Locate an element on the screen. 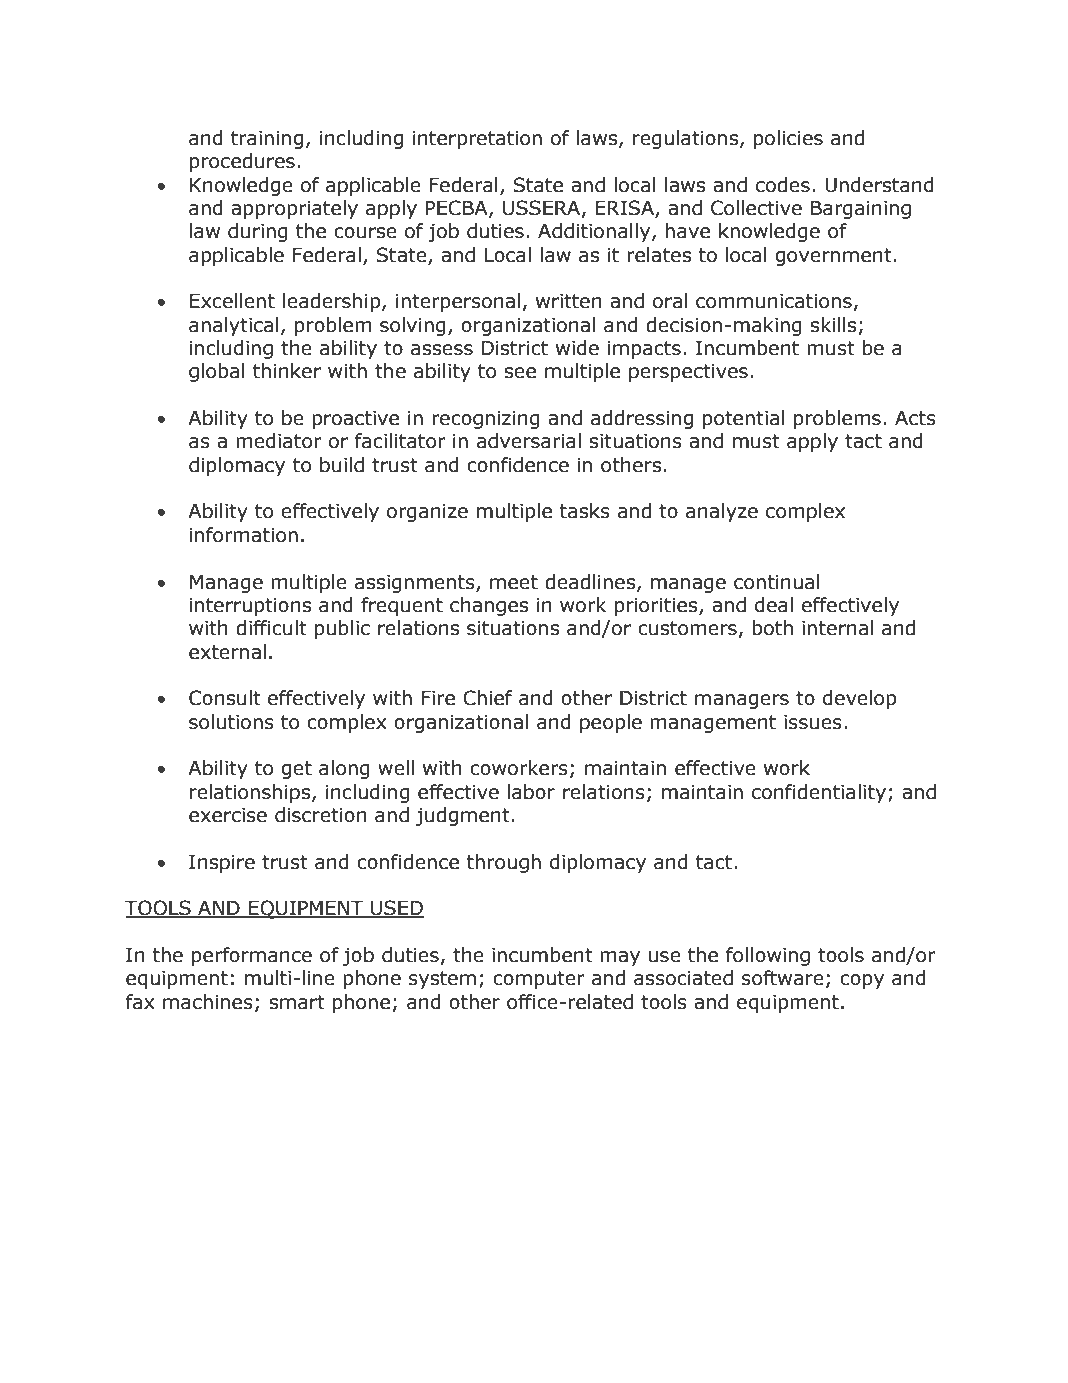 The width and height of the screenshot is (1068, 1383). software is located at coordinates (783, 978).
